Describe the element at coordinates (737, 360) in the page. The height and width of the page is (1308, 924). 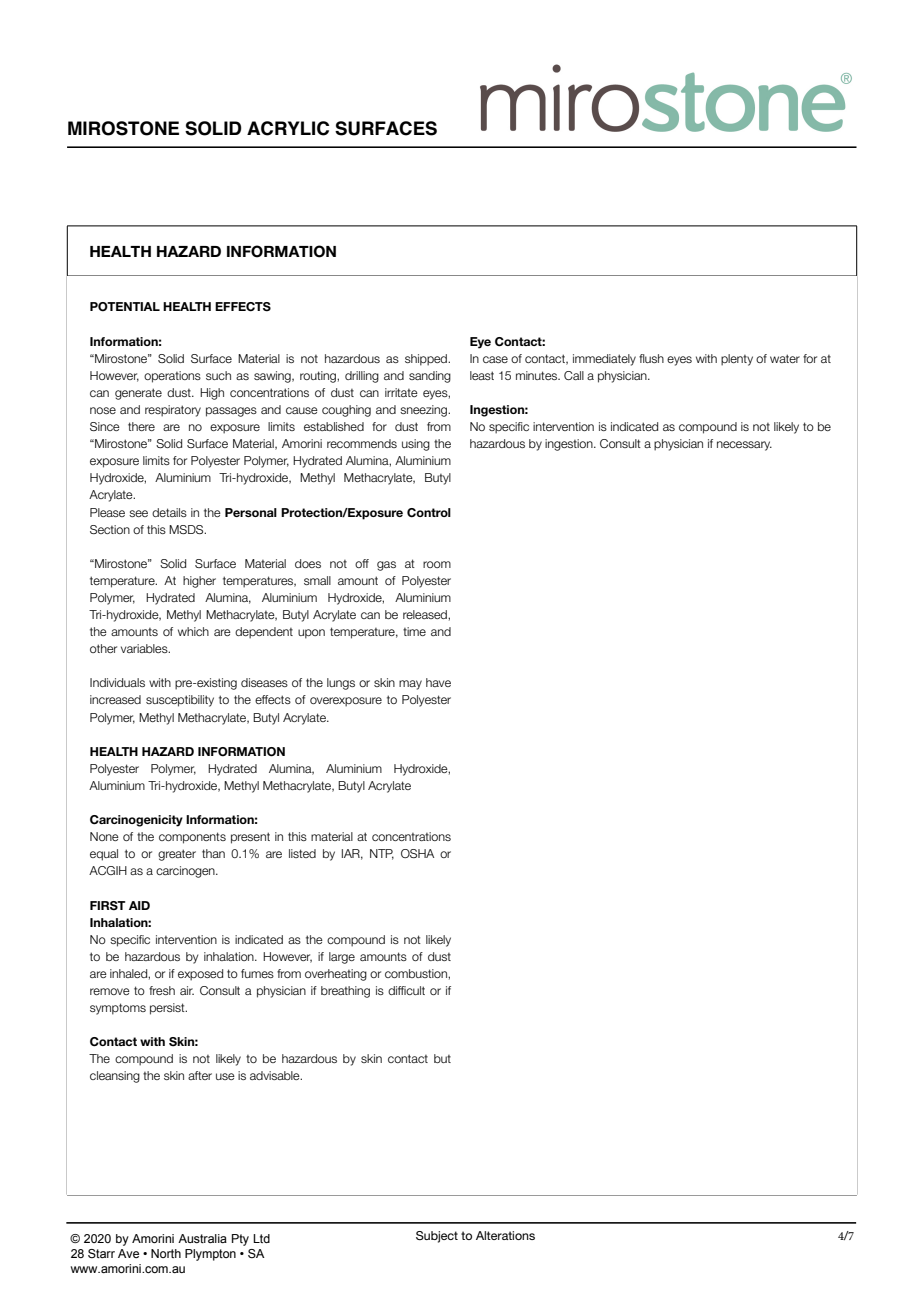
I see `plenty` at that location.
